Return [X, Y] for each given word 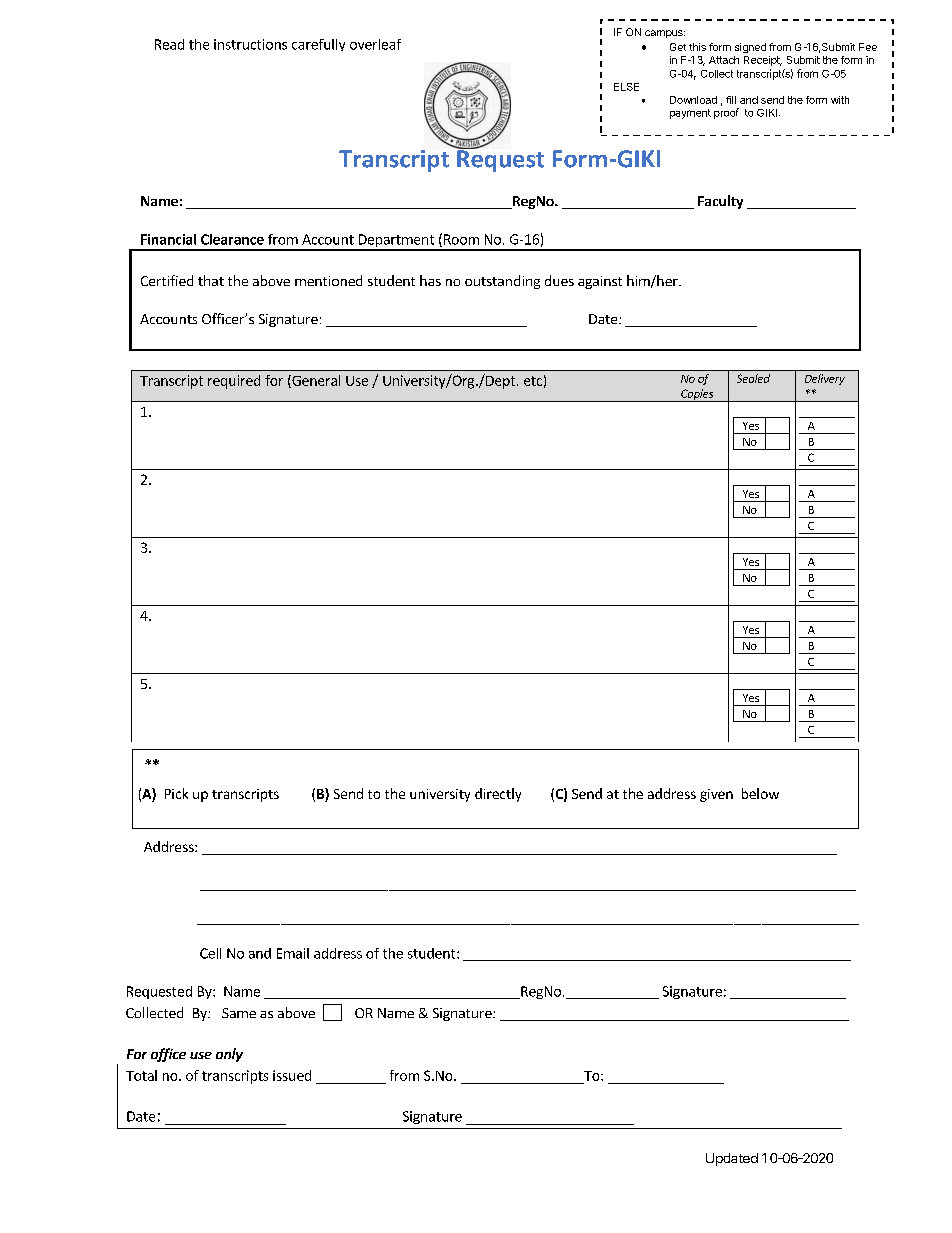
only [229, 1055]
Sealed [753, 378]
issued [292, 1075]
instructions [250, 44]
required [234, 382]
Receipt [763, 61]
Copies [697, 395]
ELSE [626, 87]
